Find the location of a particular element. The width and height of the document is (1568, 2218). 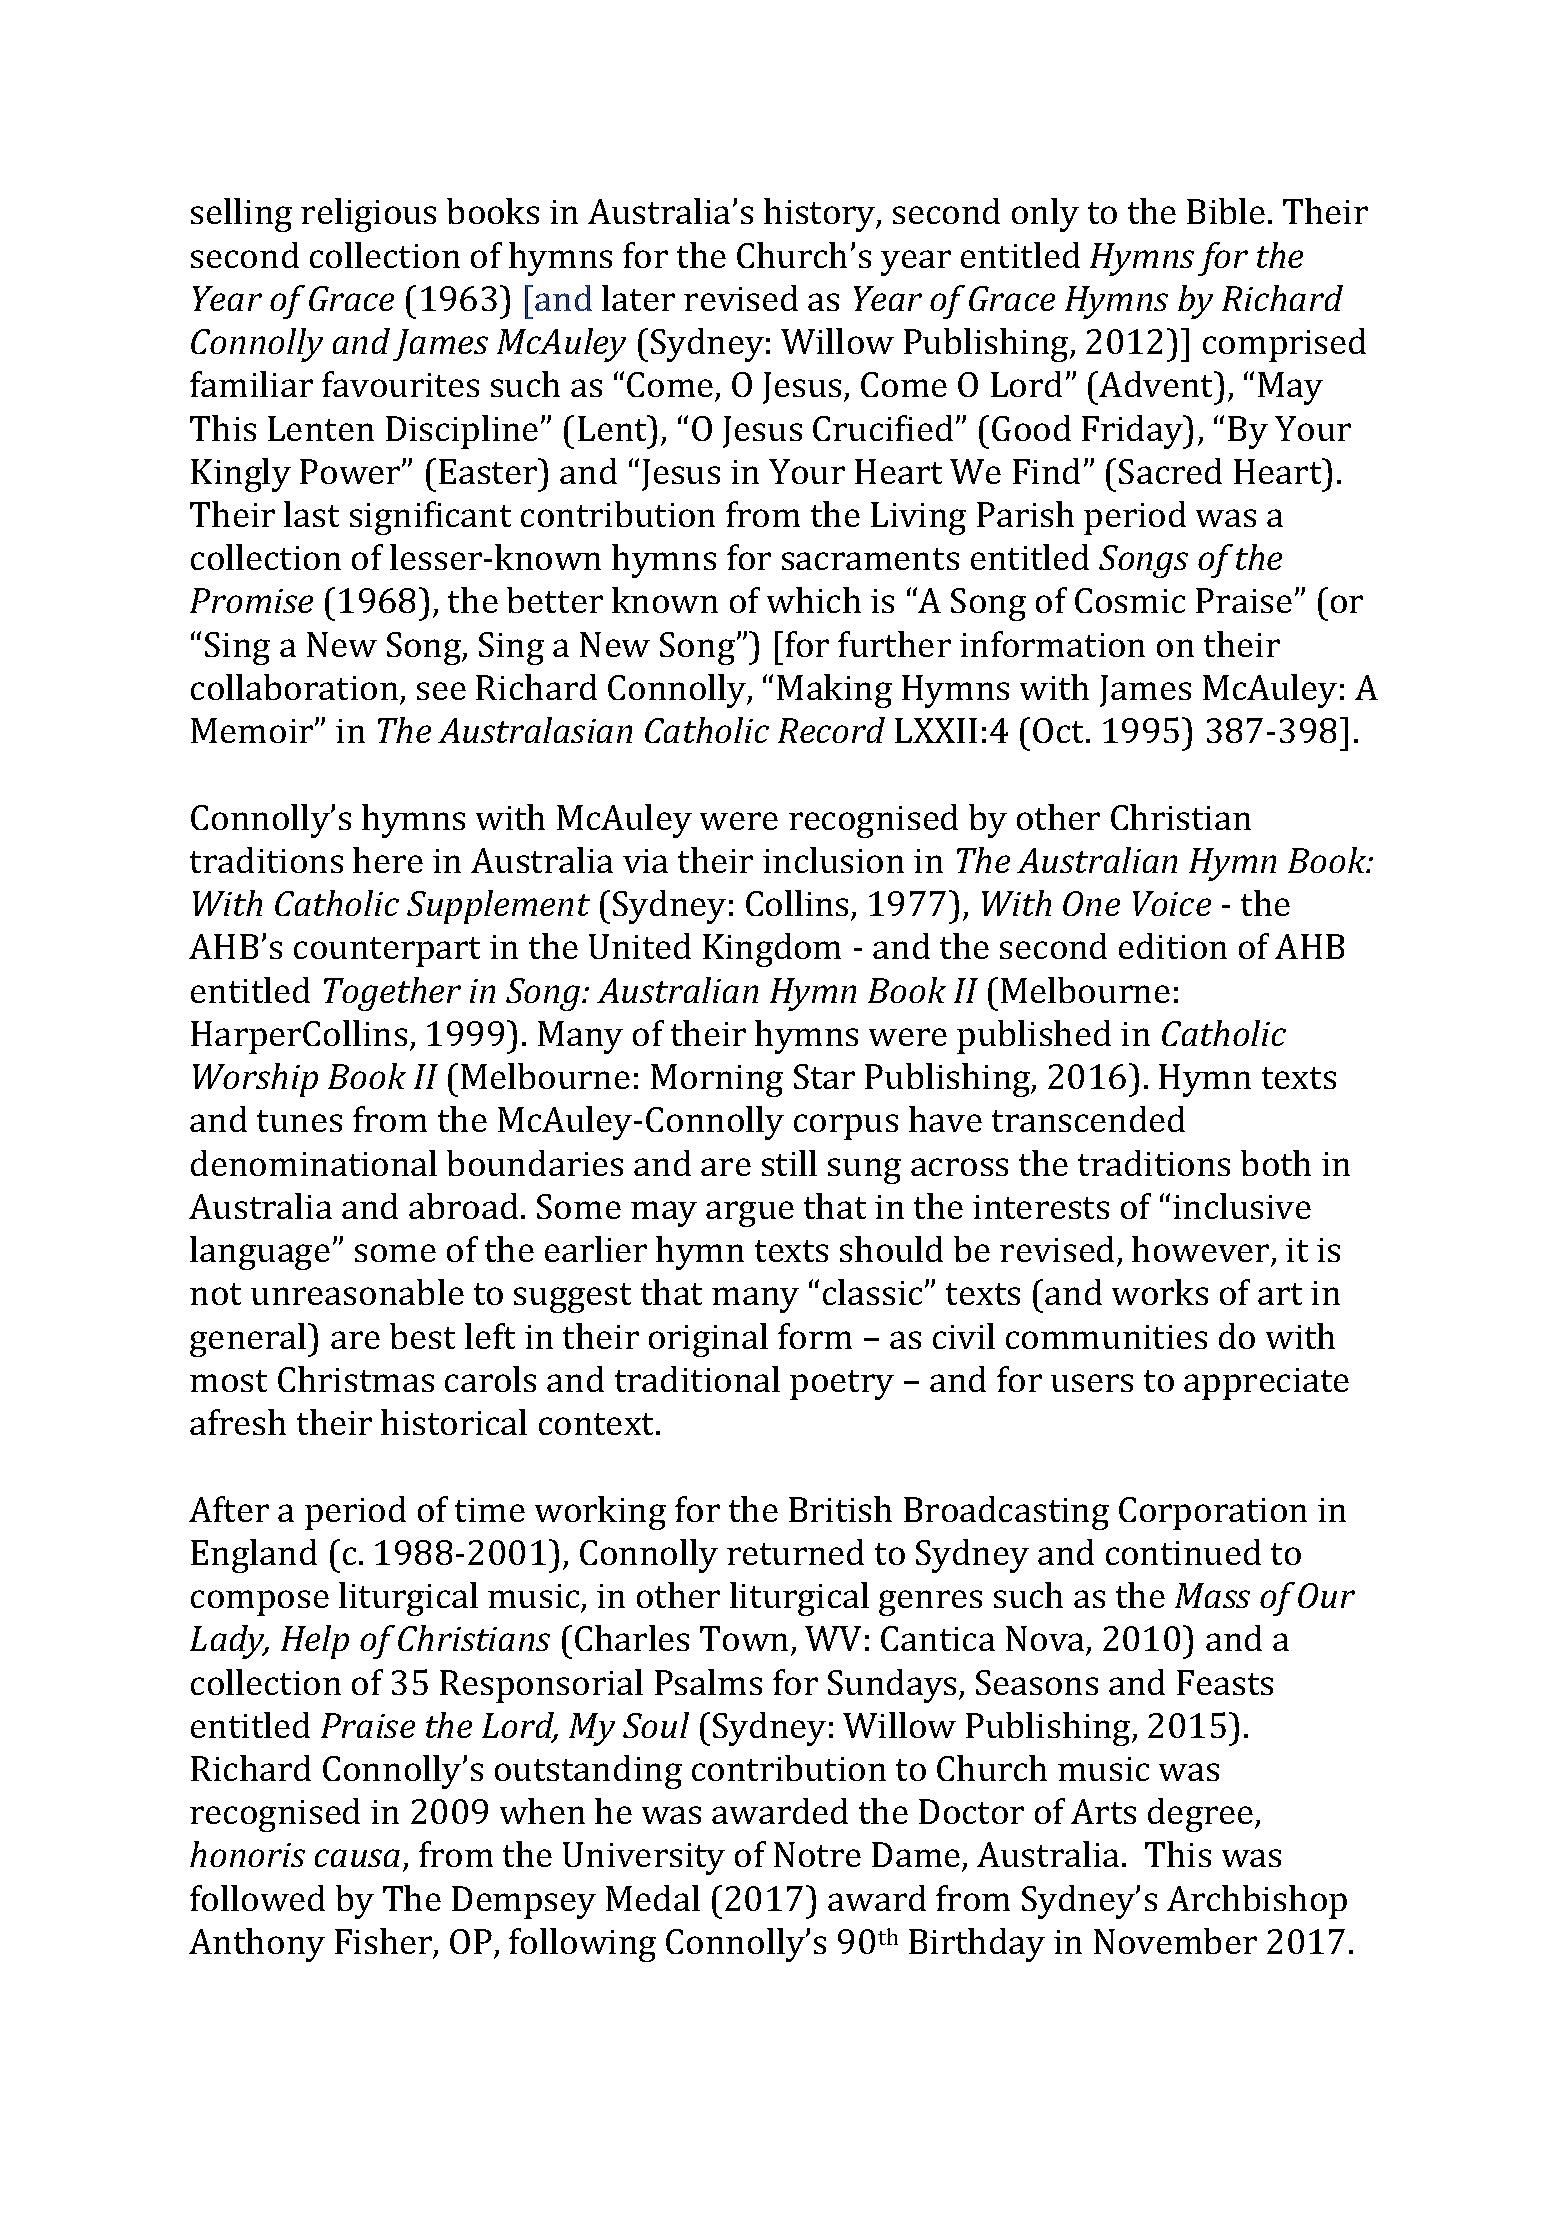

history is located at coordinates (821, 215).
